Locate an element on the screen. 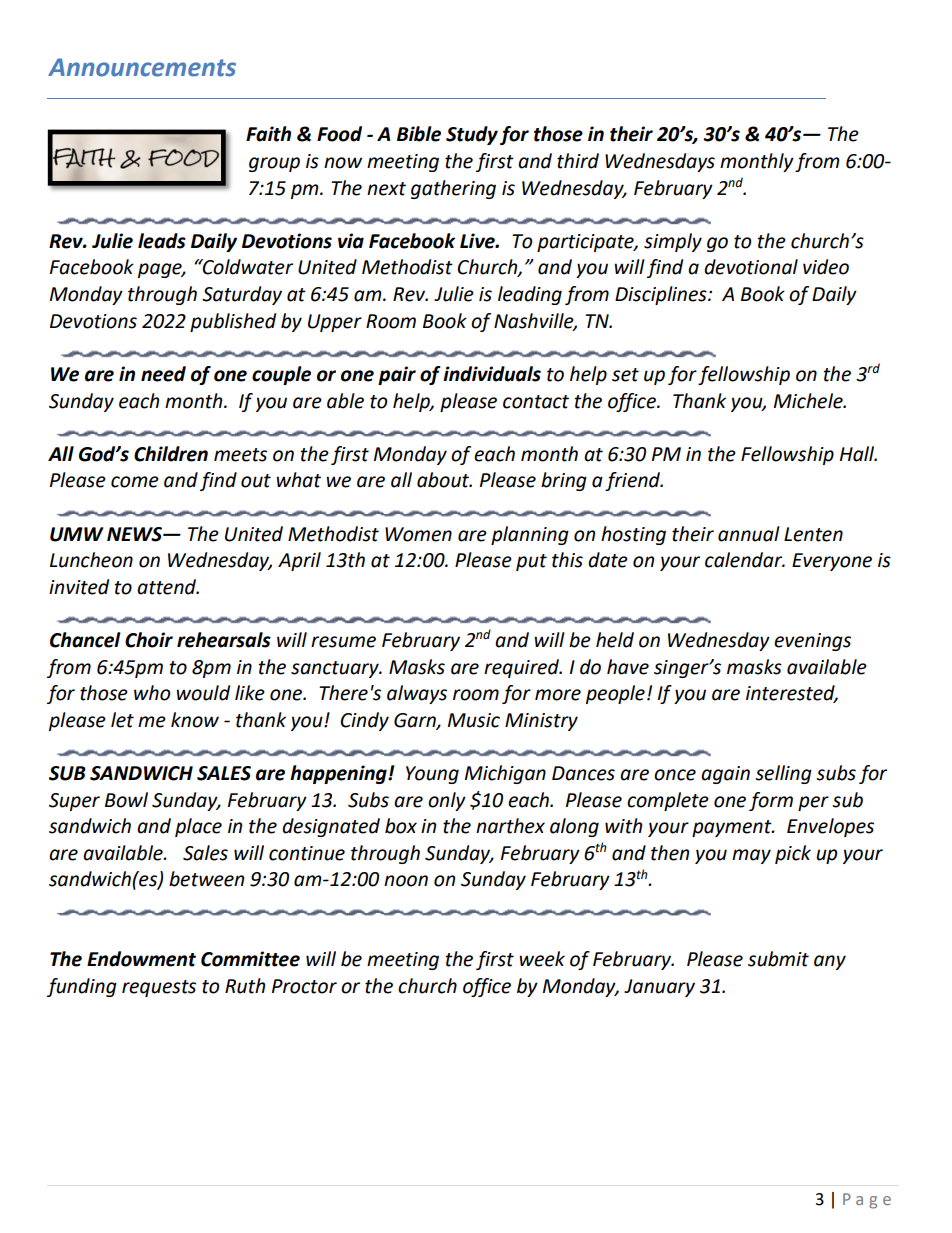 The width and height of the screenshot is (952, 1233). Announcements is located at coordinates (142, 67).
